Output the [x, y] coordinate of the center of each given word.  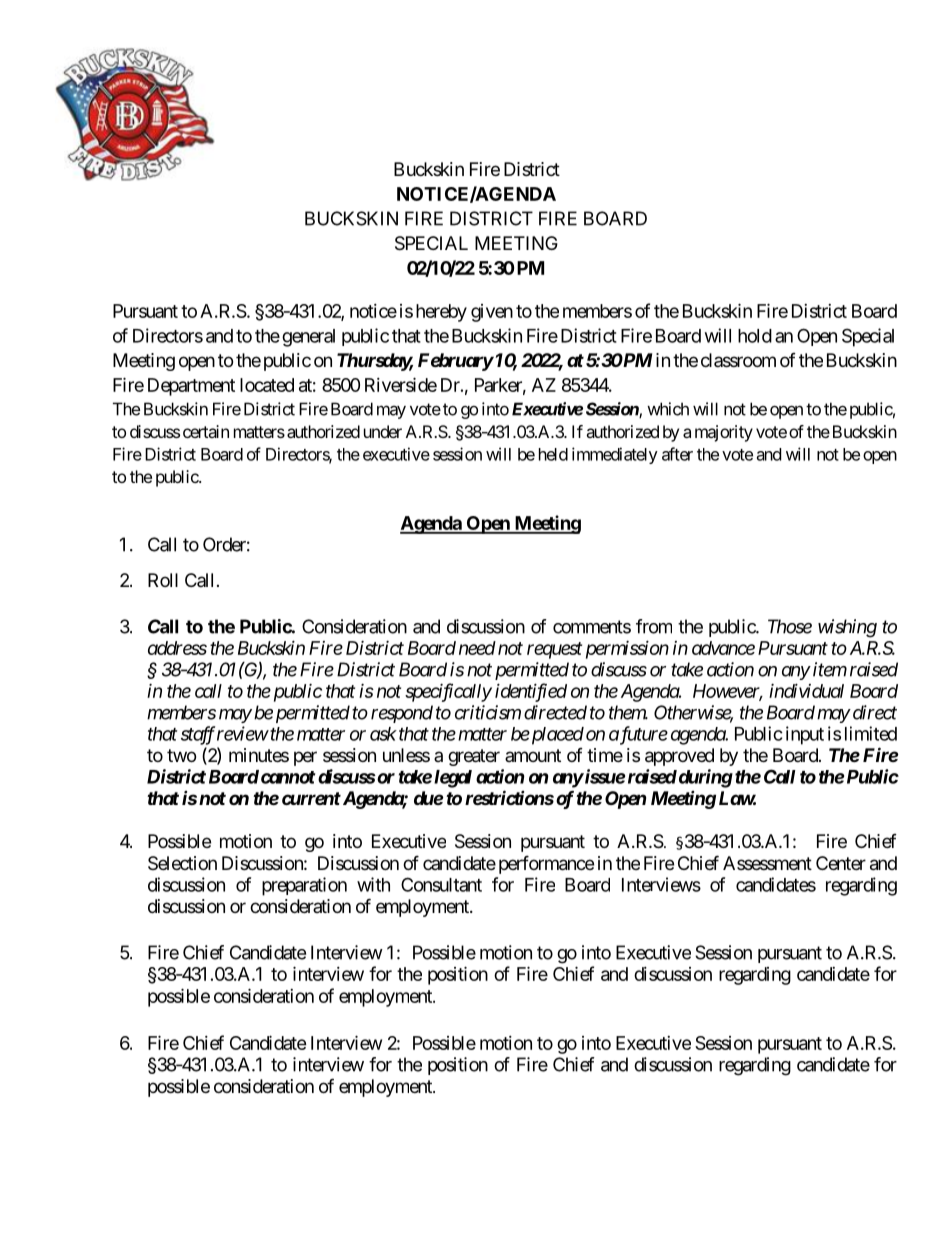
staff [198, 735]
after [677, 454]
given [492, 313]
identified [531, 692]
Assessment [767, 863]
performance [546, 864]
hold [755, 336]
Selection [182, 863]
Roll [163, 580]
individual [806, 690]
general [308, 338]
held [553, 454]
